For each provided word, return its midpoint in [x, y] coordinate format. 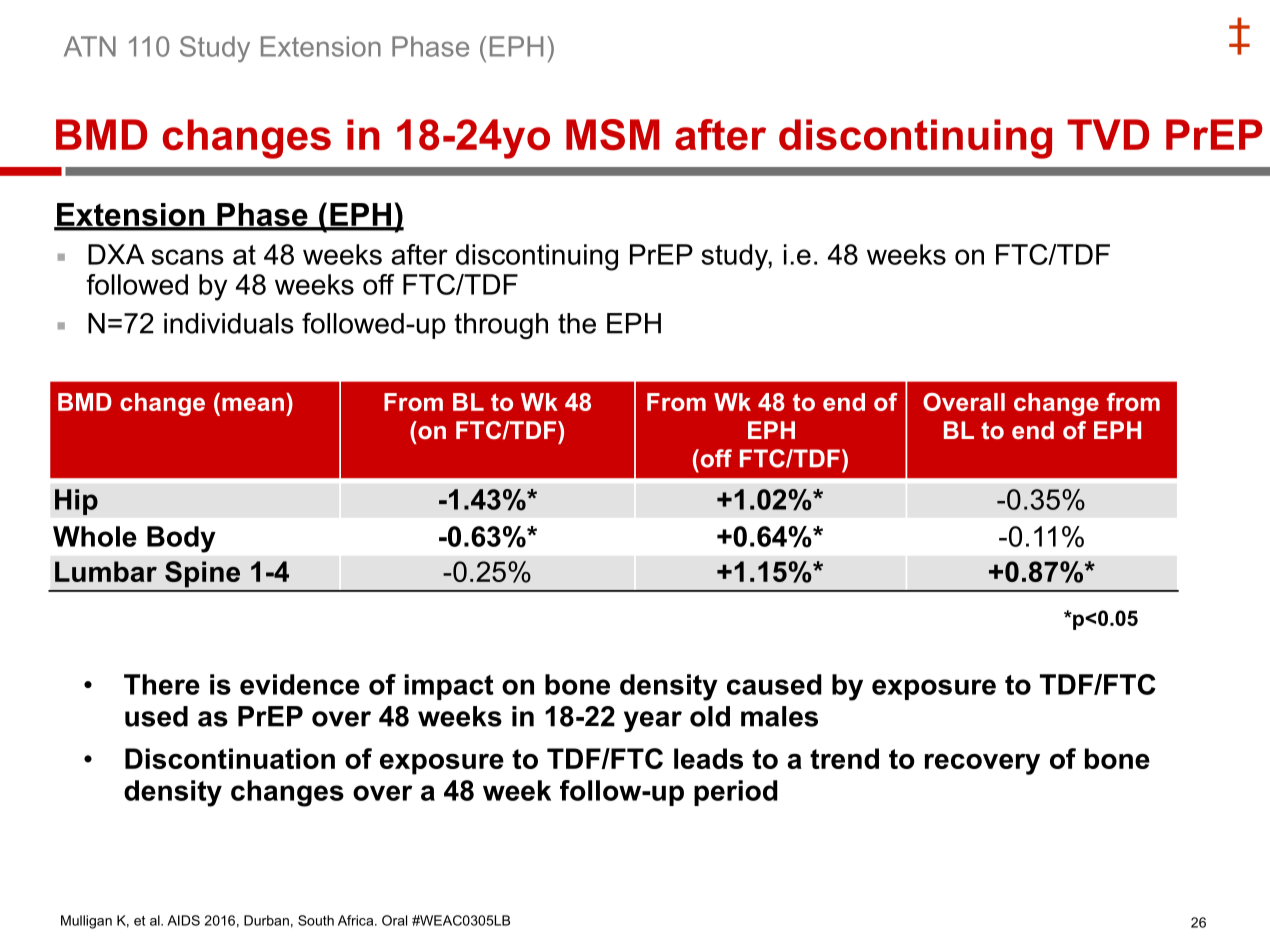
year [653, 721]
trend [844, 758]
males [779, 716]
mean [253, 404]
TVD [1108, 134]
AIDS [183, 920]
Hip [76, 502]
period [736, 793]
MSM [613, 135]
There [162, 684]
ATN [90, 46]
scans [187, 257]
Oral [394, 920]
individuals [229, 323]
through [501, 326]
